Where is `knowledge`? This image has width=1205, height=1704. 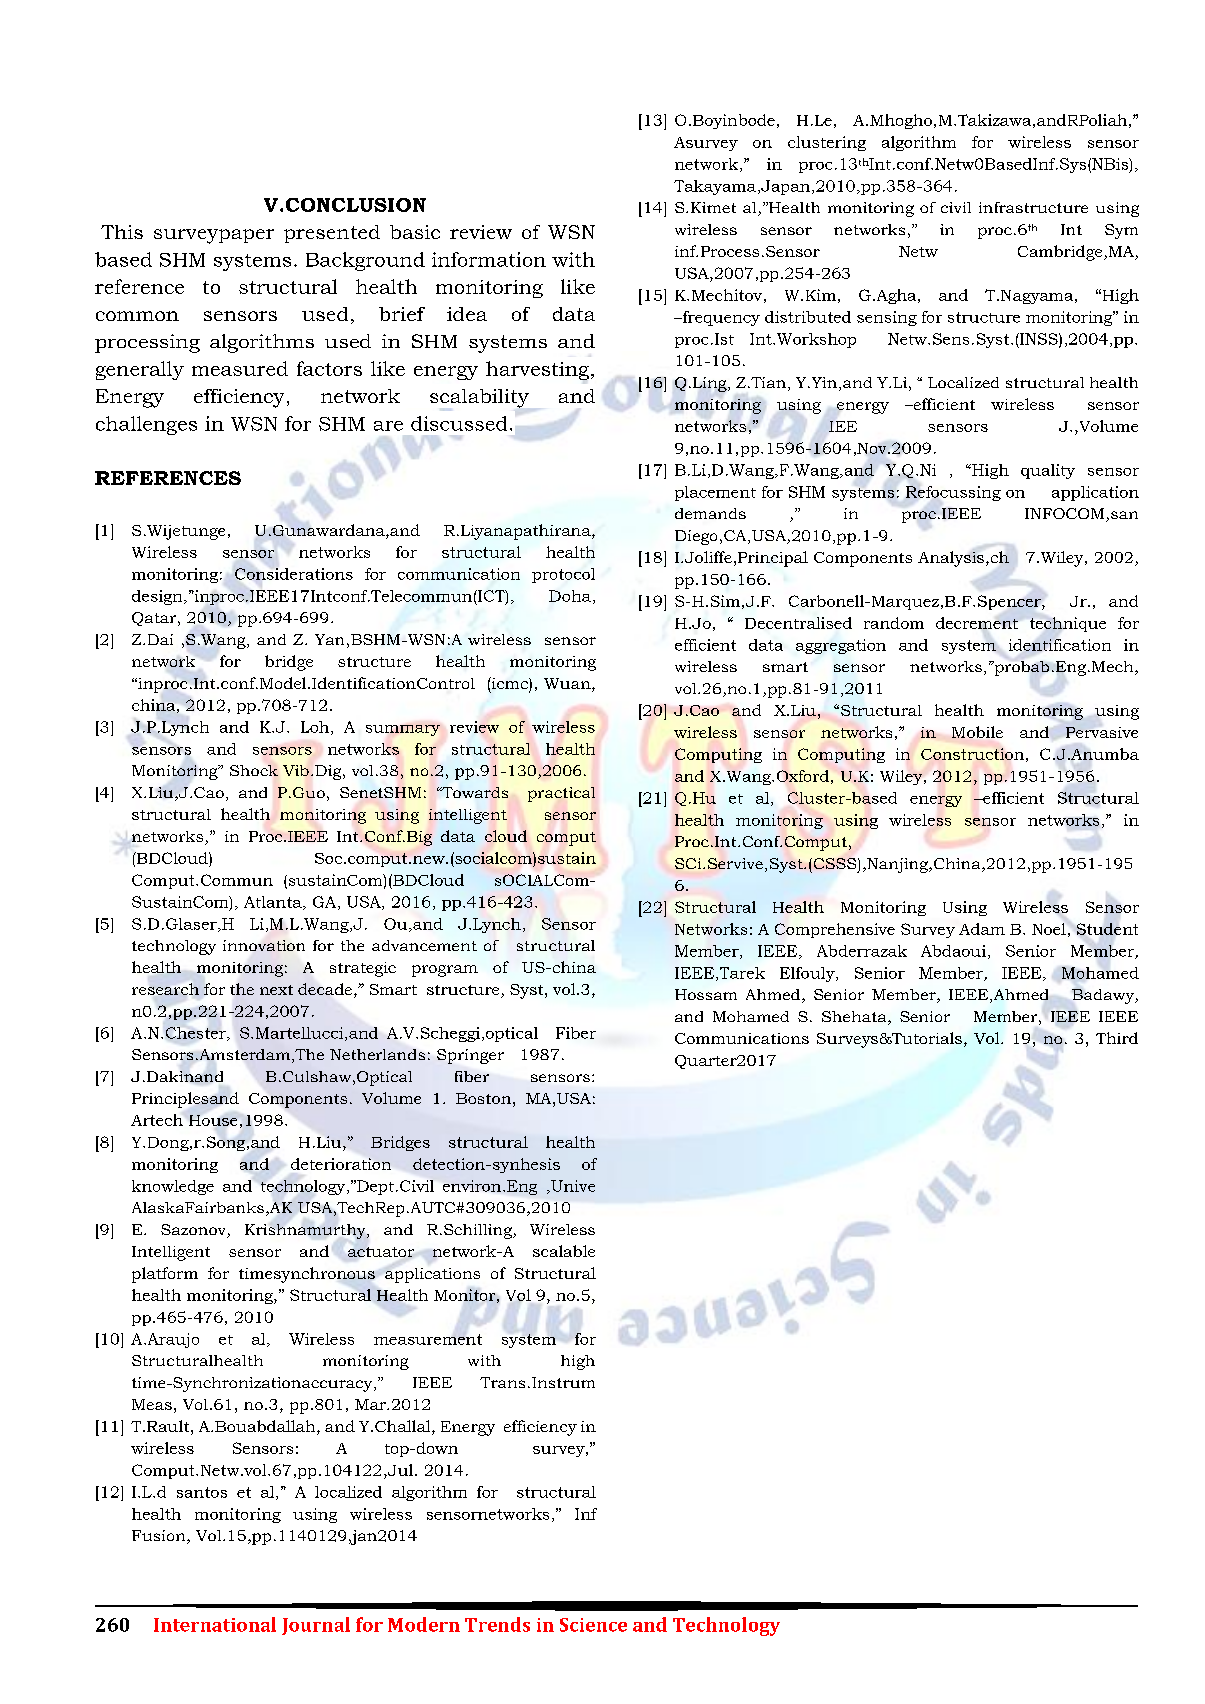
knowledge is located at coordinates (173, 1187).
